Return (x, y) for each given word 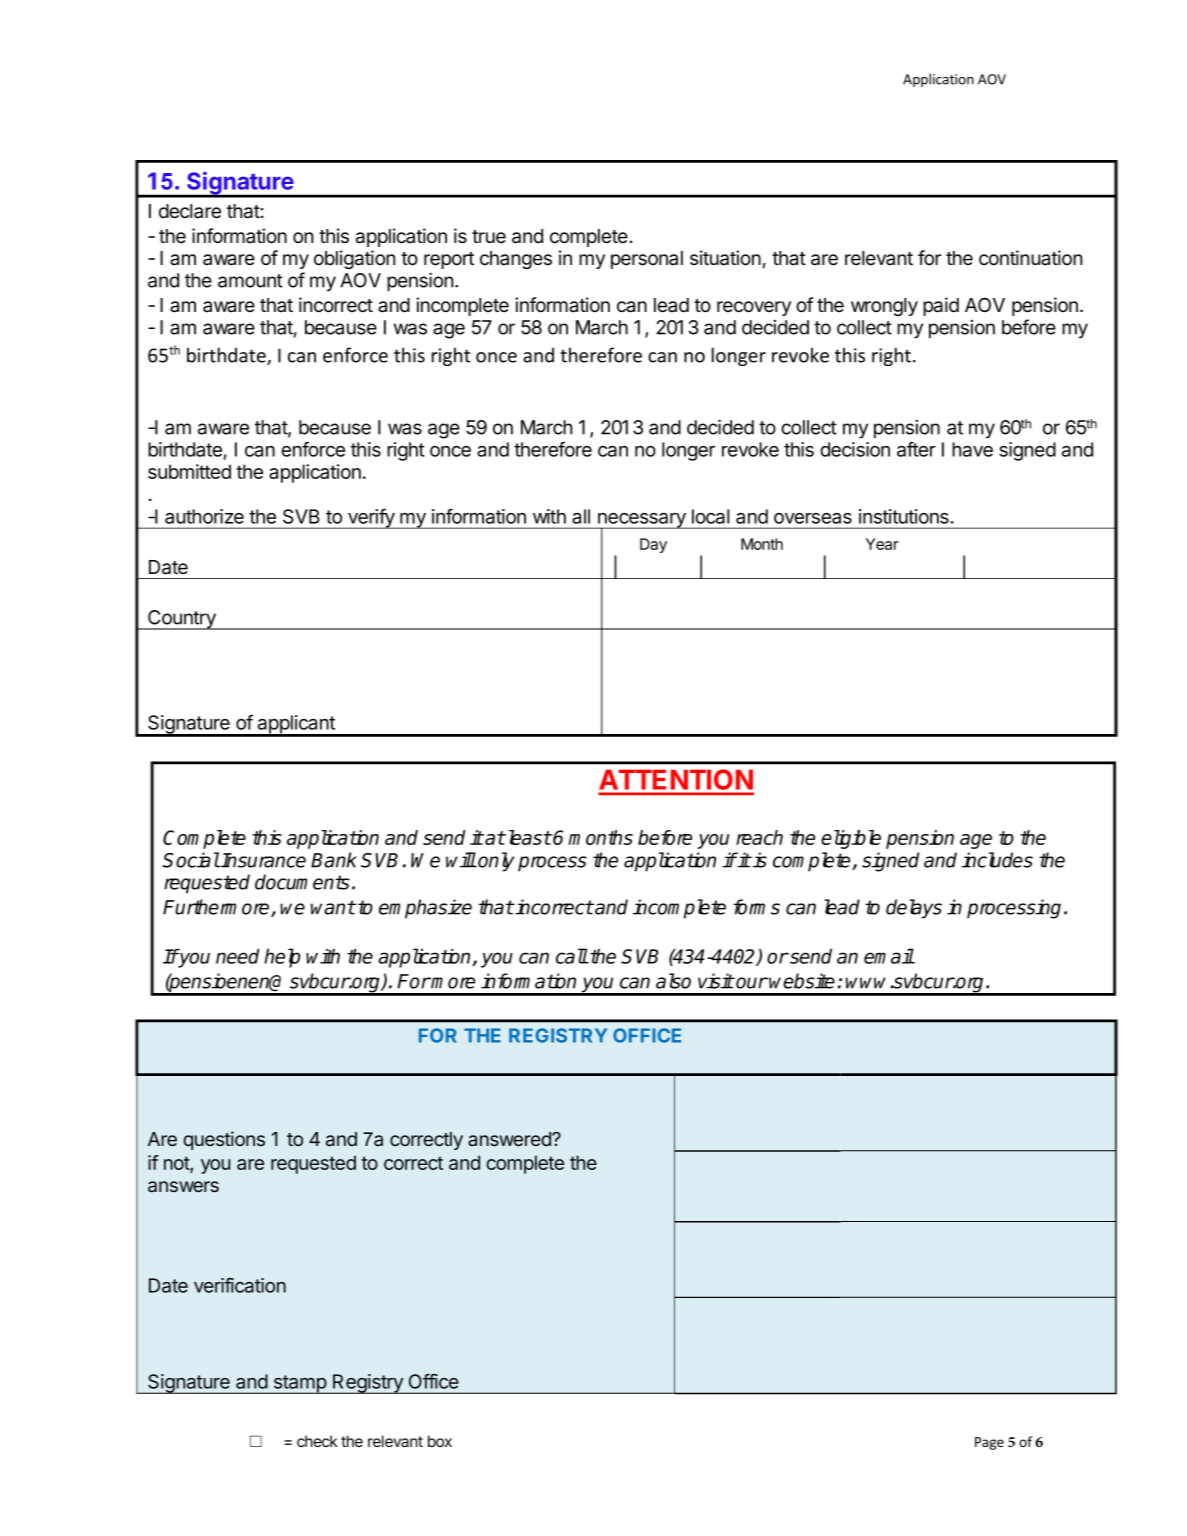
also (673, 981)
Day (653, 545)
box (440, 1441)
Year (882, 544)
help (282, 958)
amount (250, 281)
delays (914, 909)
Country (182, 620)
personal (647, 260)
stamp (299, 1384)
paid (941, 306)
